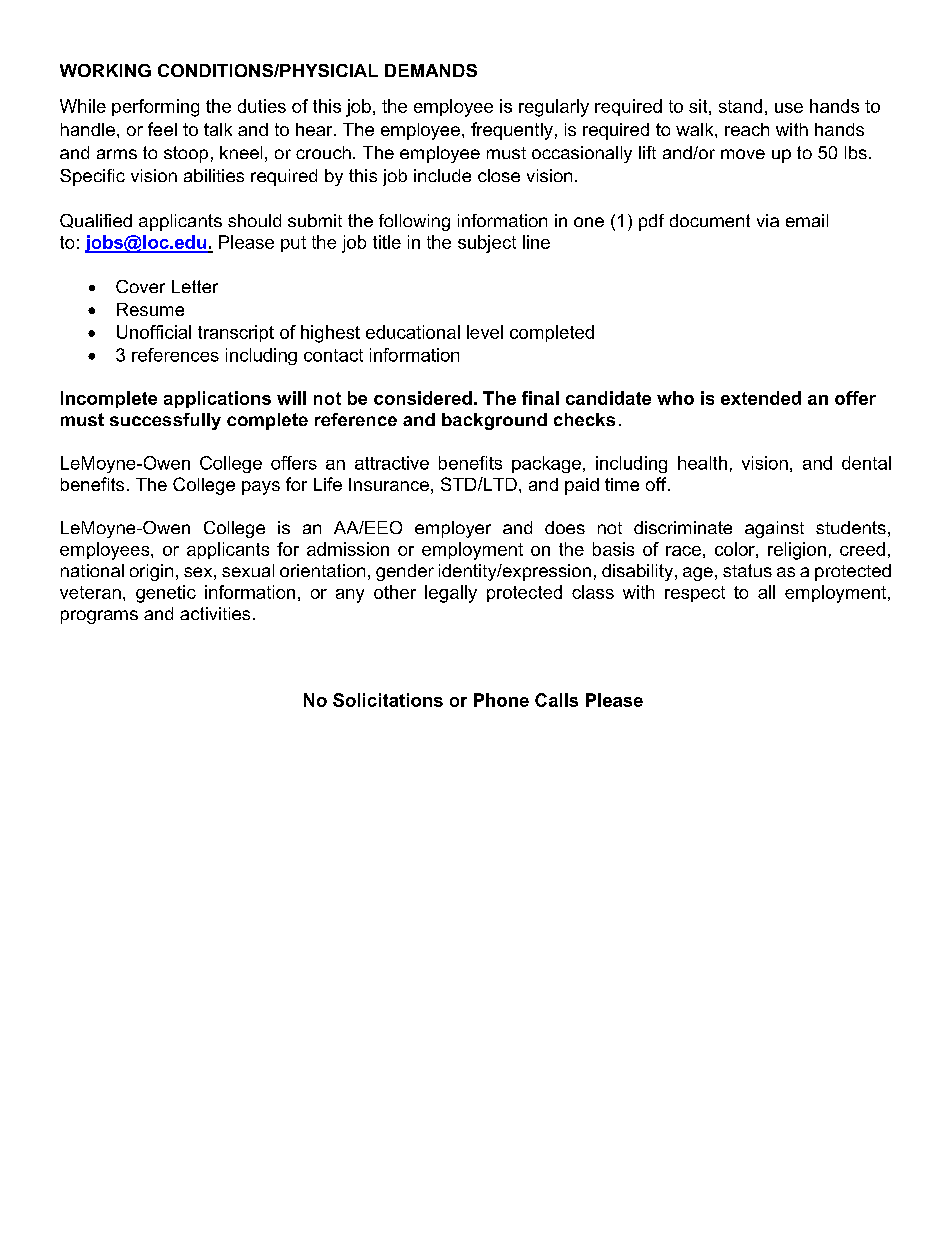  I want to click on Letter, so click(195, 286).
